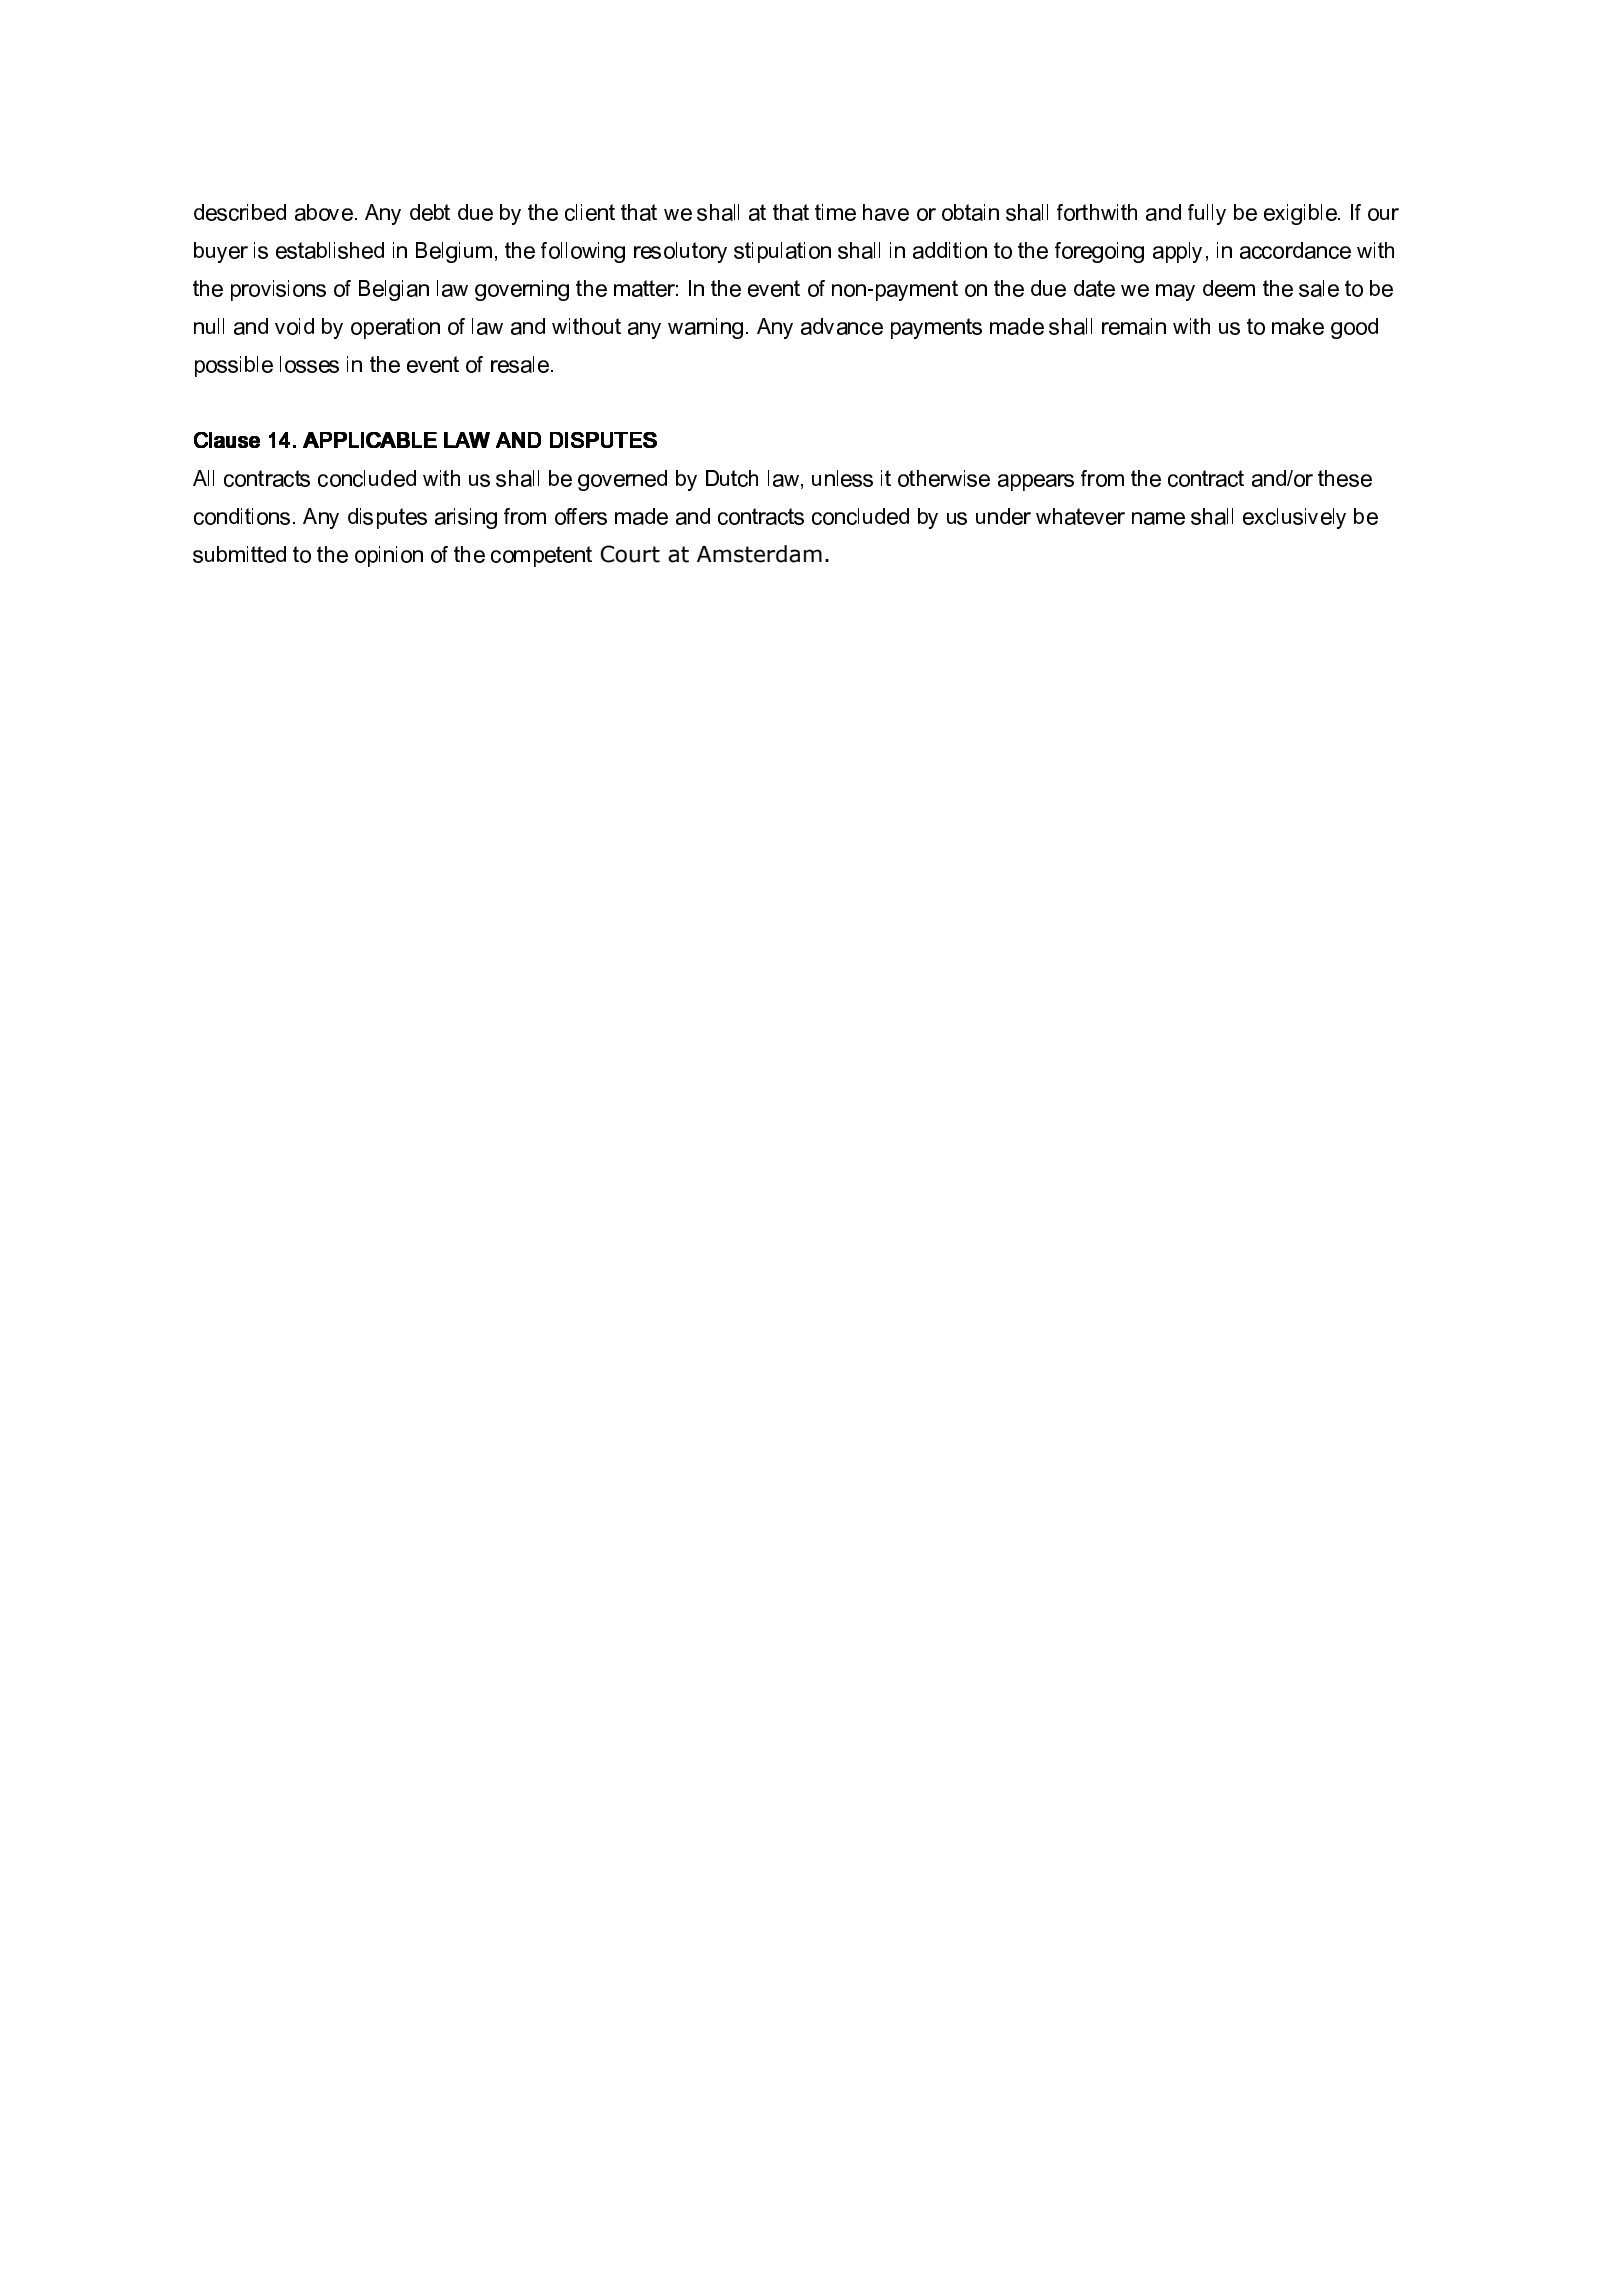  What do you see at coordinates (389, 556) in the image?
I see `opinion` at bounding box center [389, 556].
